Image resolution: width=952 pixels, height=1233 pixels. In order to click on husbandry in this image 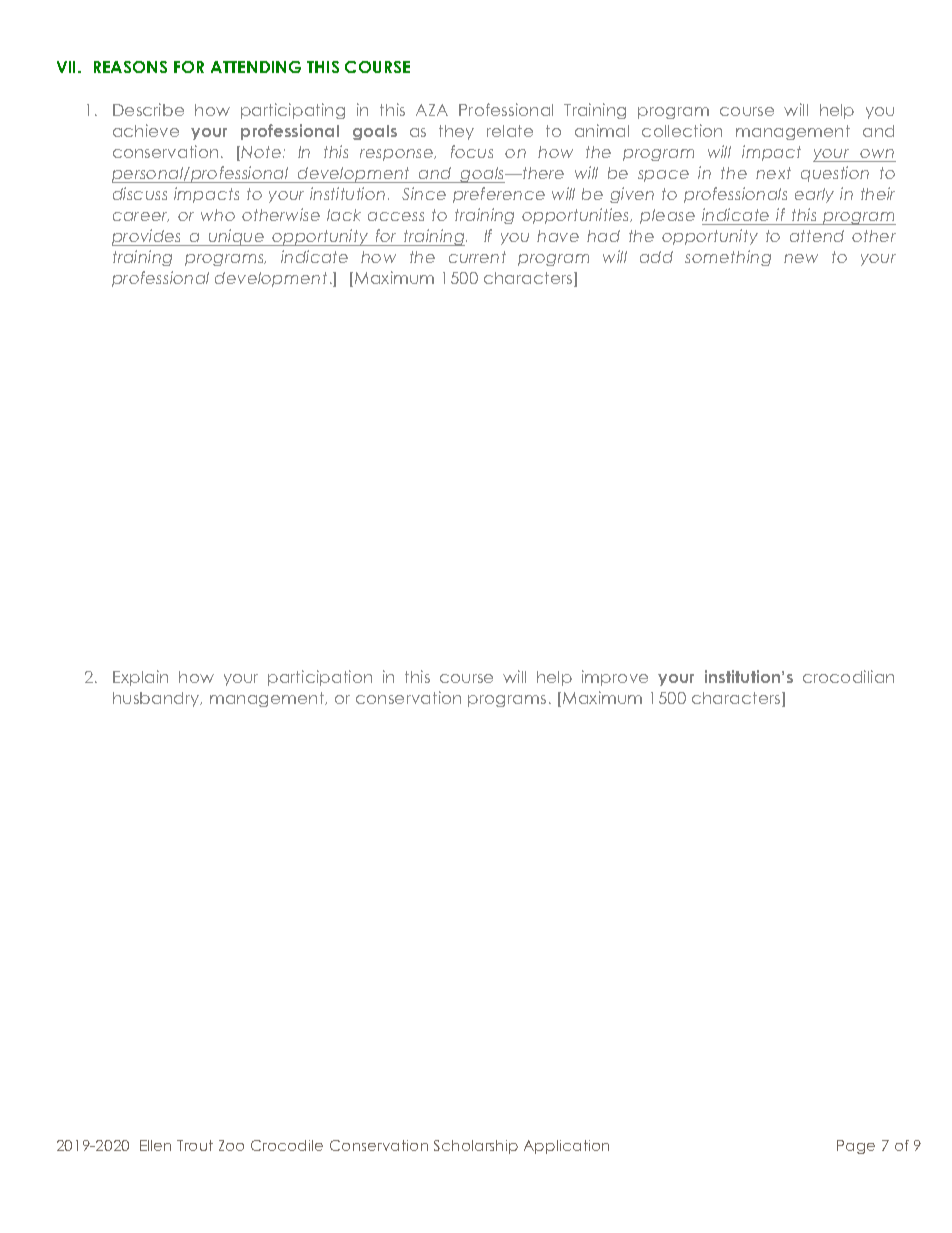, I will do `click(157, 699)`.
